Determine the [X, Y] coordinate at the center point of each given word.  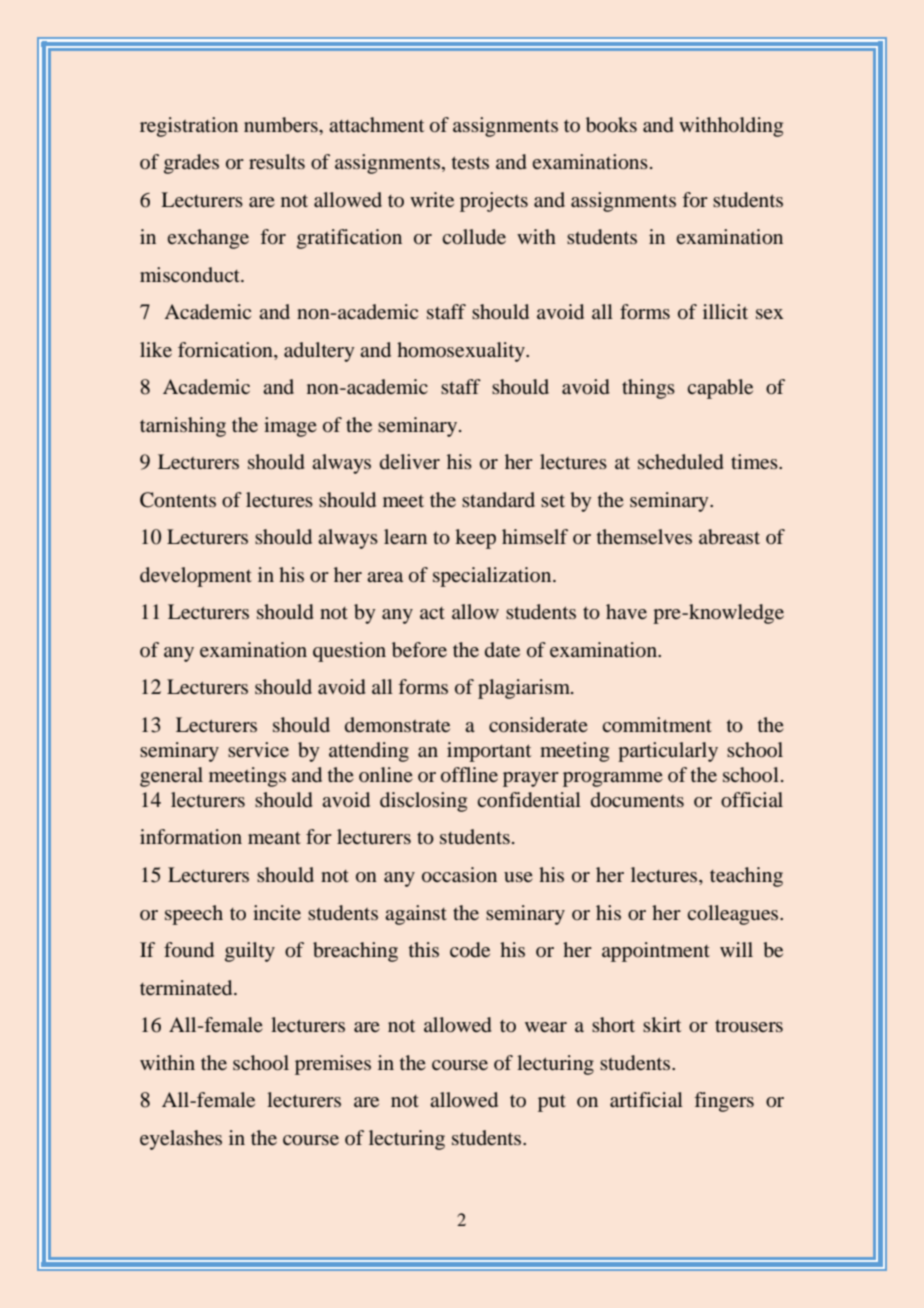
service [258, 749]
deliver [410, 461]
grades [191, 164]
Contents [178, 500]
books [611, 125]
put [552, 1103]
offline [469, 774]
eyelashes [181, 1140]
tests [470, 162]
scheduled [681, 461]
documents [637, 799]
